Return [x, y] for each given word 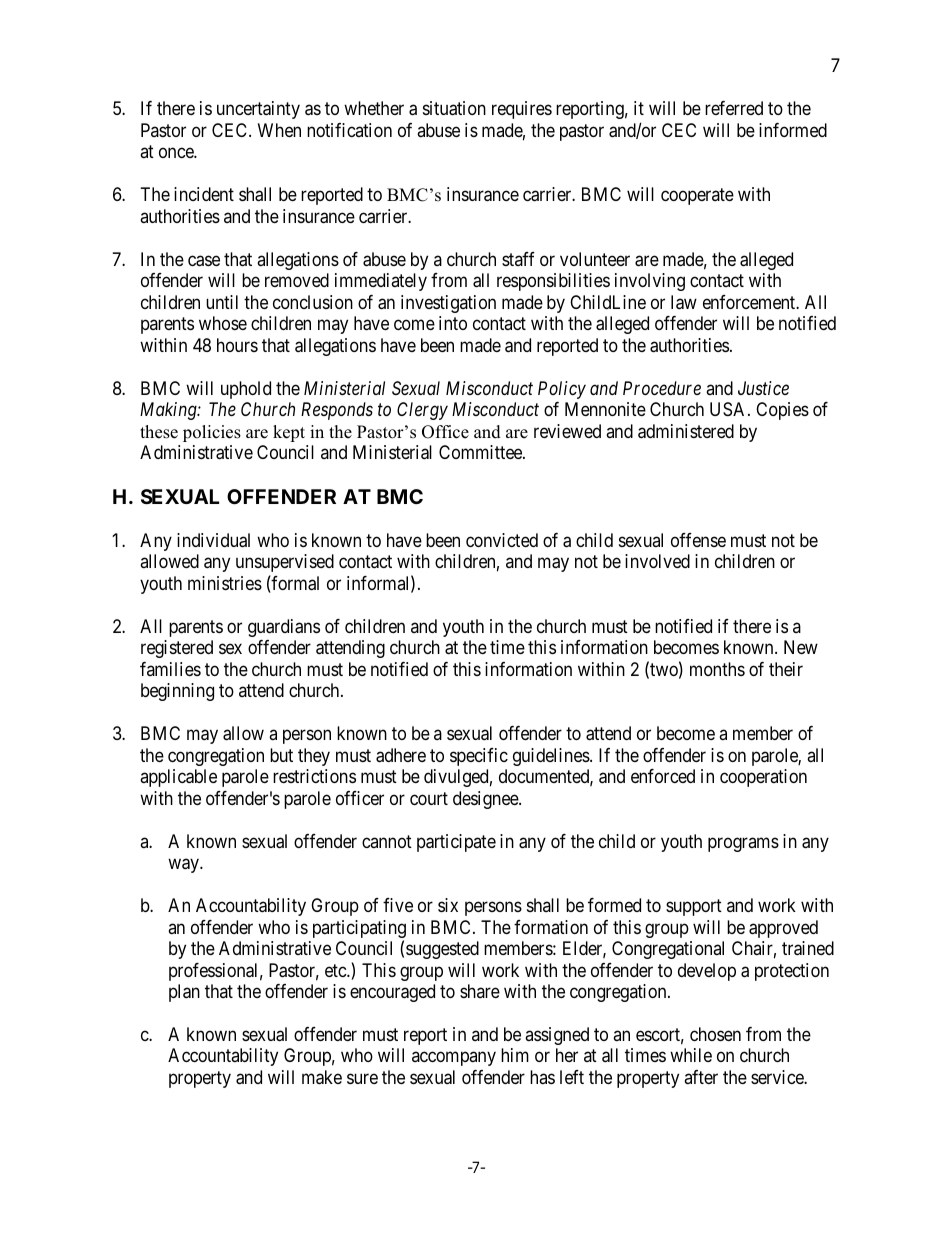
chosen [715, 1034]
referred [734, 108]
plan [184, 993]
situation [454, 108]
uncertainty [258, 110]
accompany [454, 1059]
